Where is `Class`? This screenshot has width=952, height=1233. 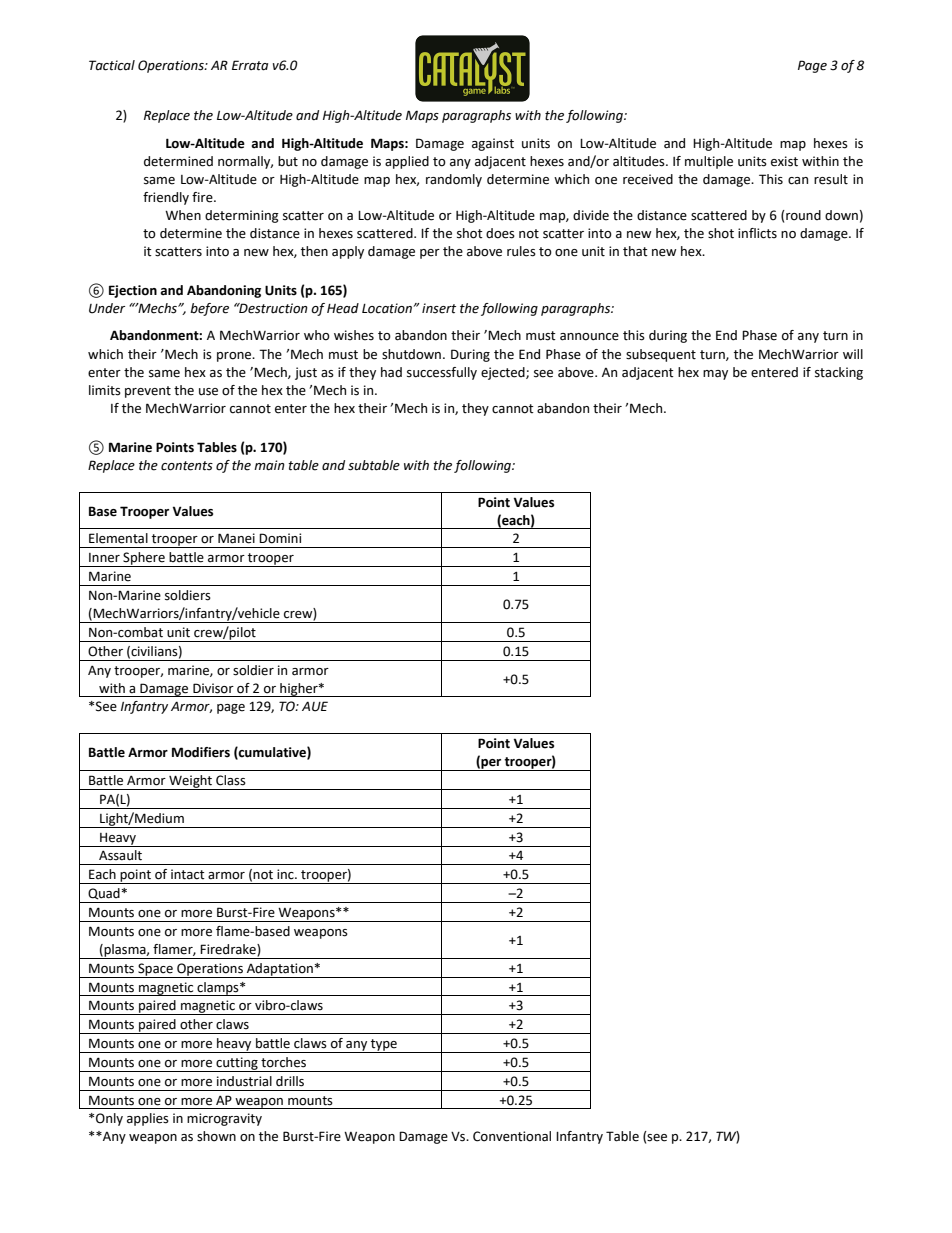
Class is located at coordinates (231, 780).
